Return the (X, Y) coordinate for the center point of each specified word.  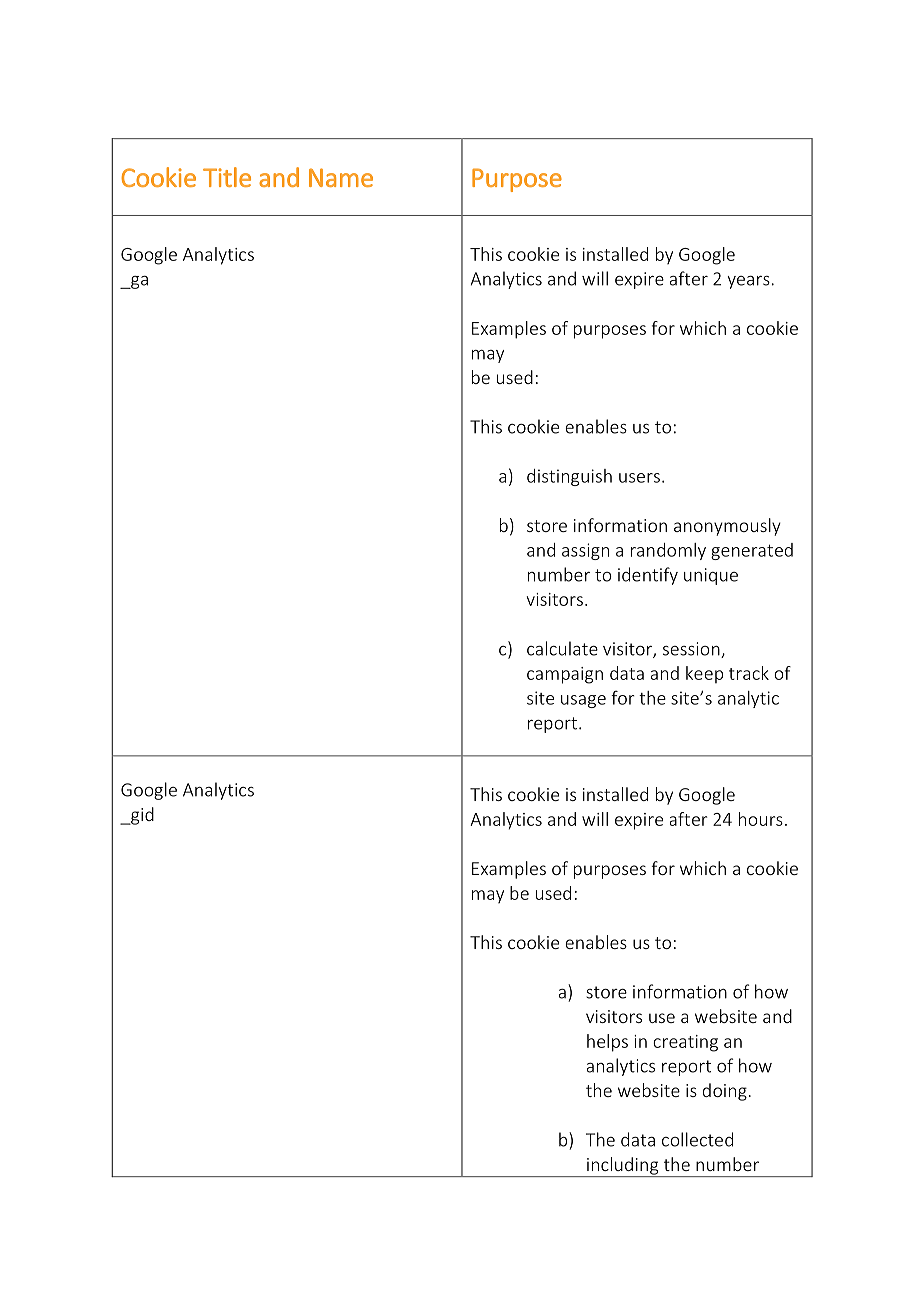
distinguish (569, 477)
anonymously (727, 527)
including (623, 1167)
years (748, 282)
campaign (565, 675)
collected (697, 1139)
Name (341, 177)
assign (585, 551)
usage (583, 701)
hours (761, 819)
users (639, 478)
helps (607, 1043)
